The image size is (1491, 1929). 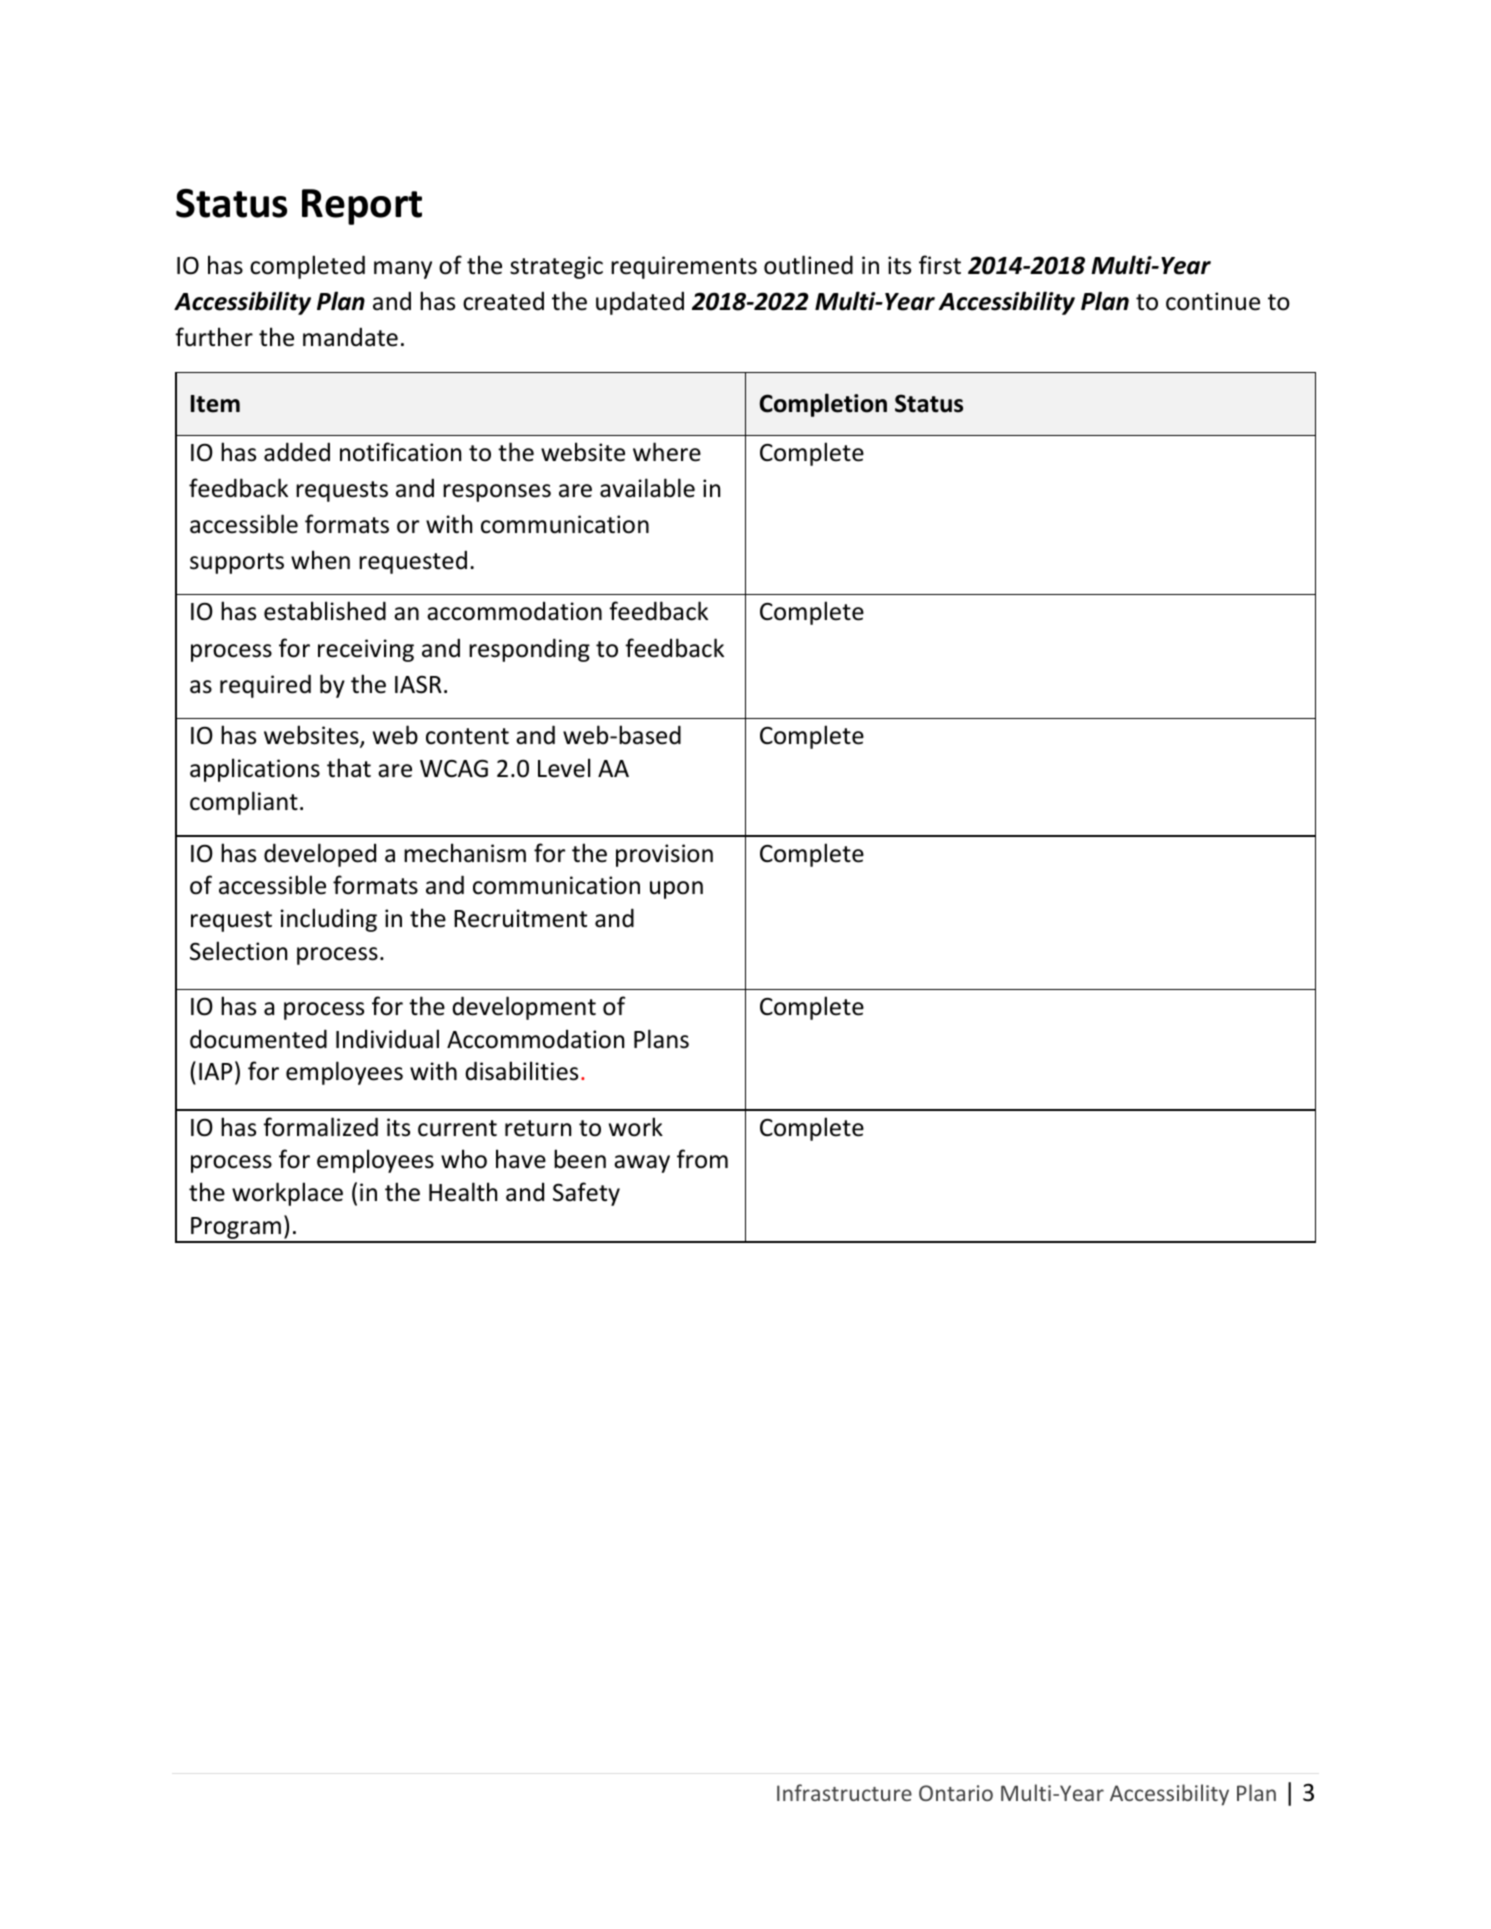 I want to click on from, so click(x=702, y=1159).
